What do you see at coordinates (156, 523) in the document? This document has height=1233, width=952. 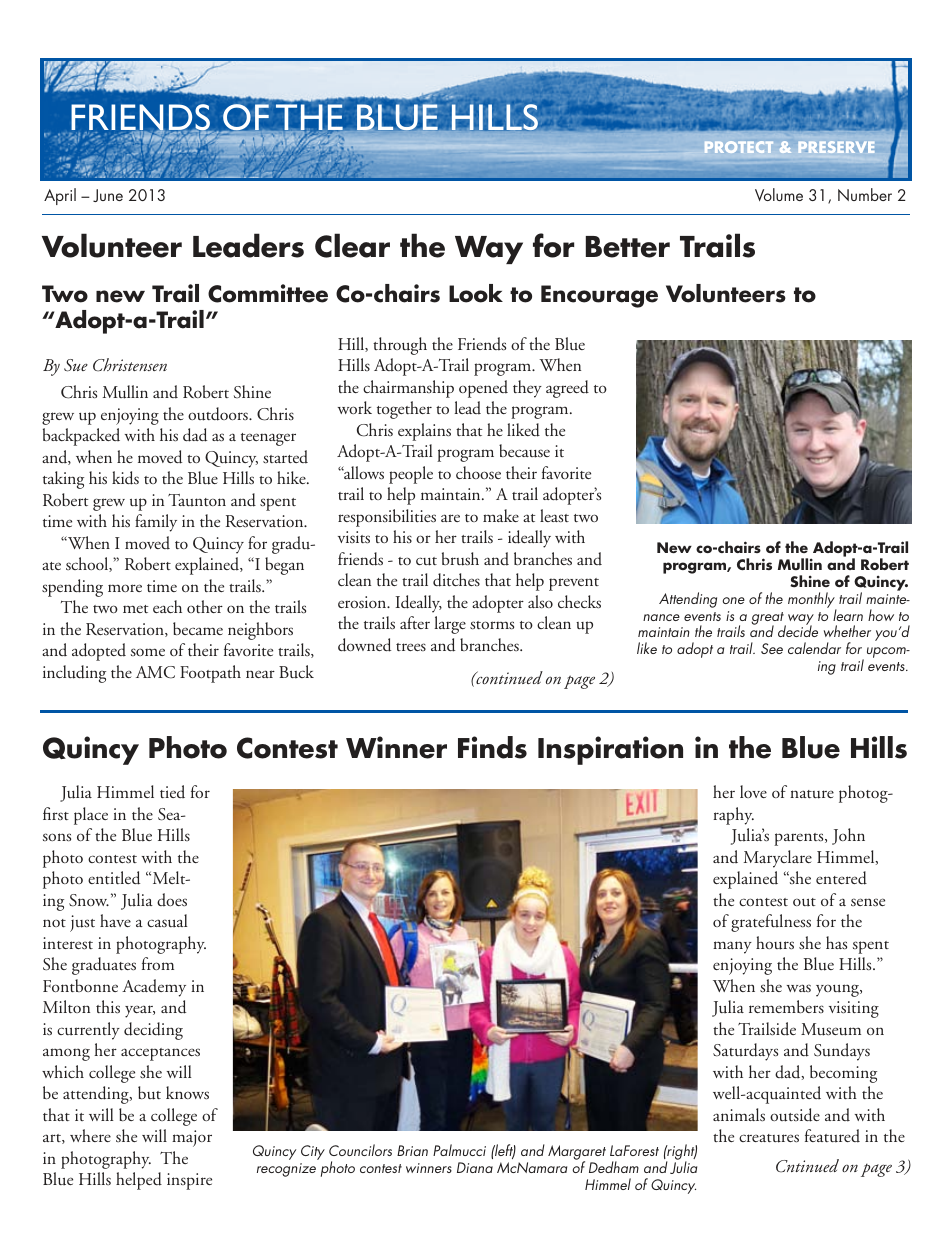 I see `family` at bounding box center [156, 523].
